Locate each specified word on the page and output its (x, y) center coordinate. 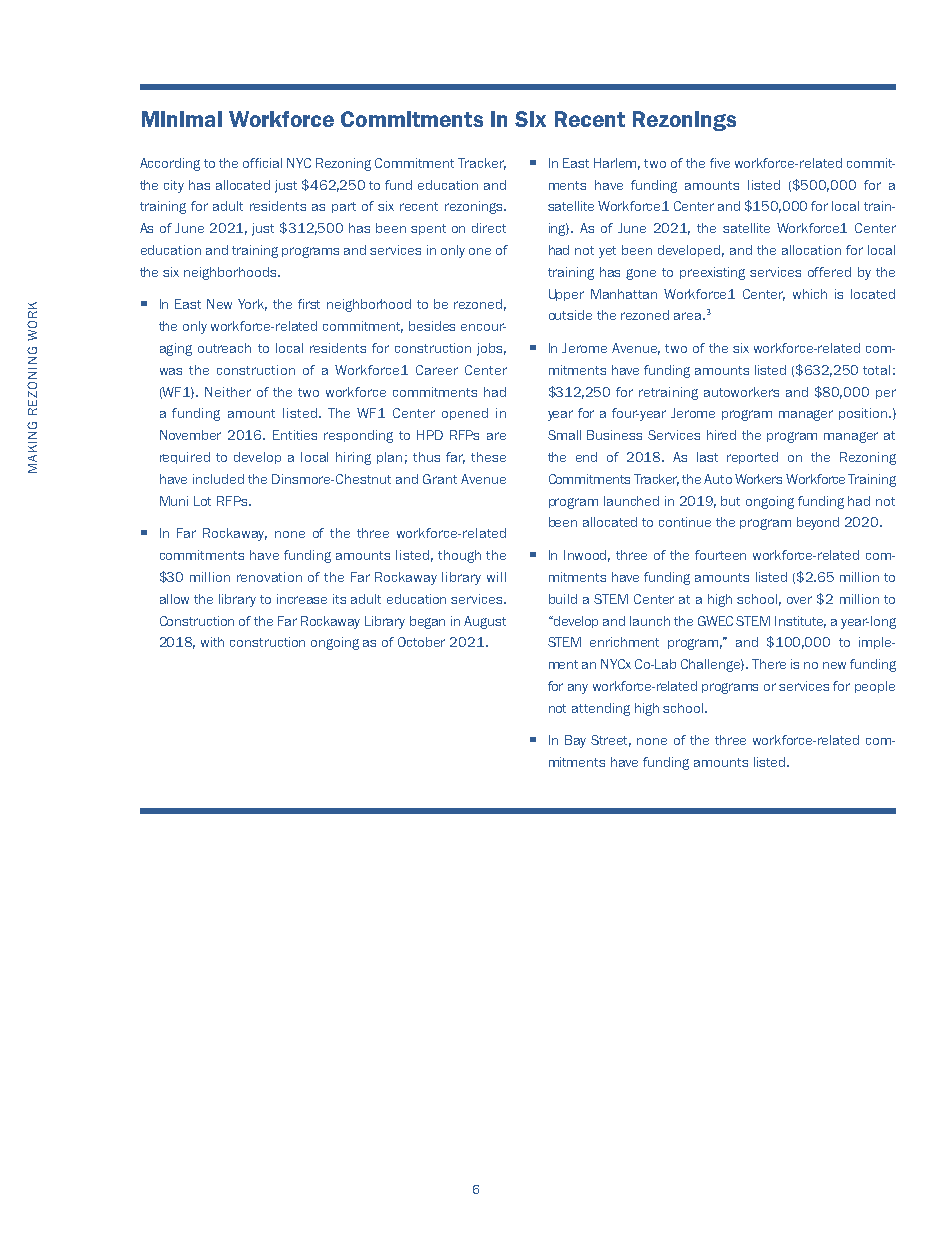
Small (564, 435)
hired (721, 435)
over (799, 600)
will (496, 577)
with (212, 642)
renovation (269, 577)
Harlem (617, 164)
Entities (295, 435)
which (810, 294)
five (720, 163)
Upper (566, 295)
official (262, 163)
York (252, 305)
